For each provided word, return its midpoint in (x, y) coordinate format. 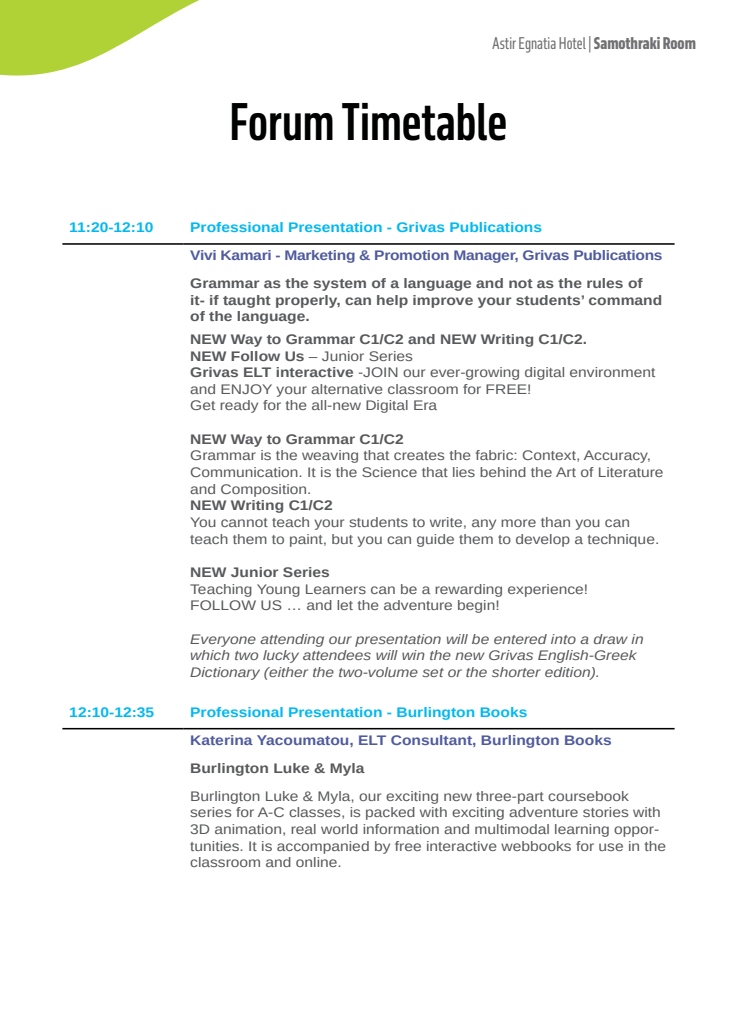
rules (605, 283)
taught (247, 301)
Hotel (572, 43)
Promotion (412, 255)
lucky (281, 656)
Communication (245, 472)
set (433, 672)
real (303, 829)
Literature (631, 472)
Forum (282, 122)
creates (419, 455)
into (563, 639)
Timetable (424, 122)
